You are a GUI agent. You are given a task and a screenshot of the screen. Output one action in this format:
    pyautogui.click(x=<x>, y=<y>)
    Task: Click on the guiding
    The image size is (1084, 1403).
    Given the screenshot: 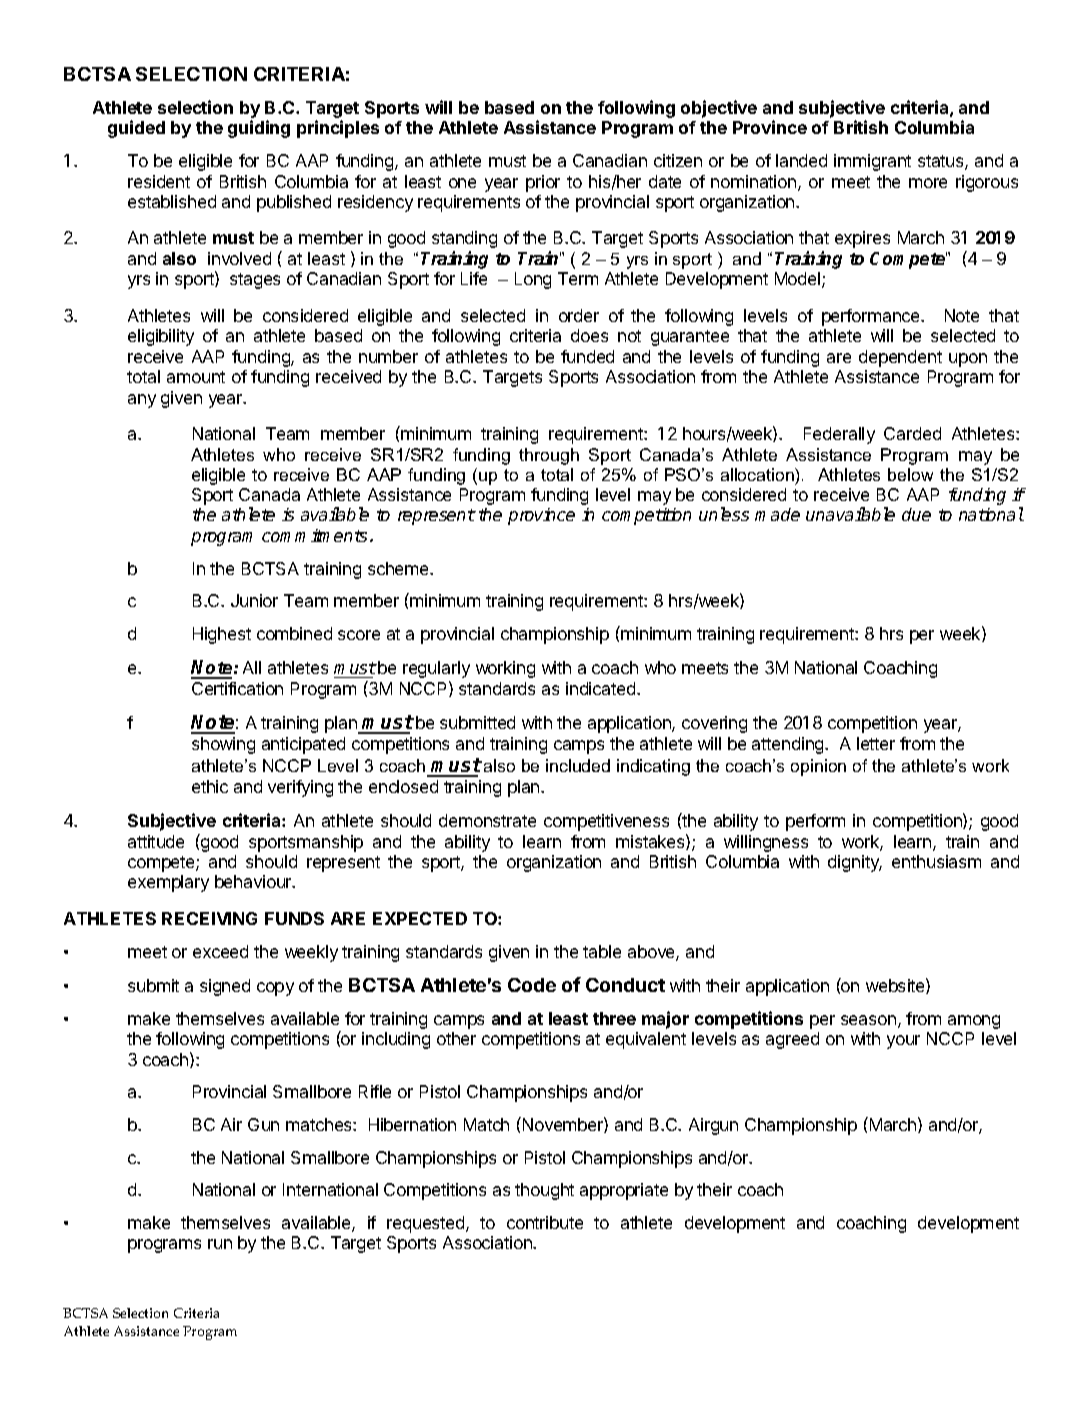 What is the action you would take?
    pyautogui.click(x=259, y=129)
